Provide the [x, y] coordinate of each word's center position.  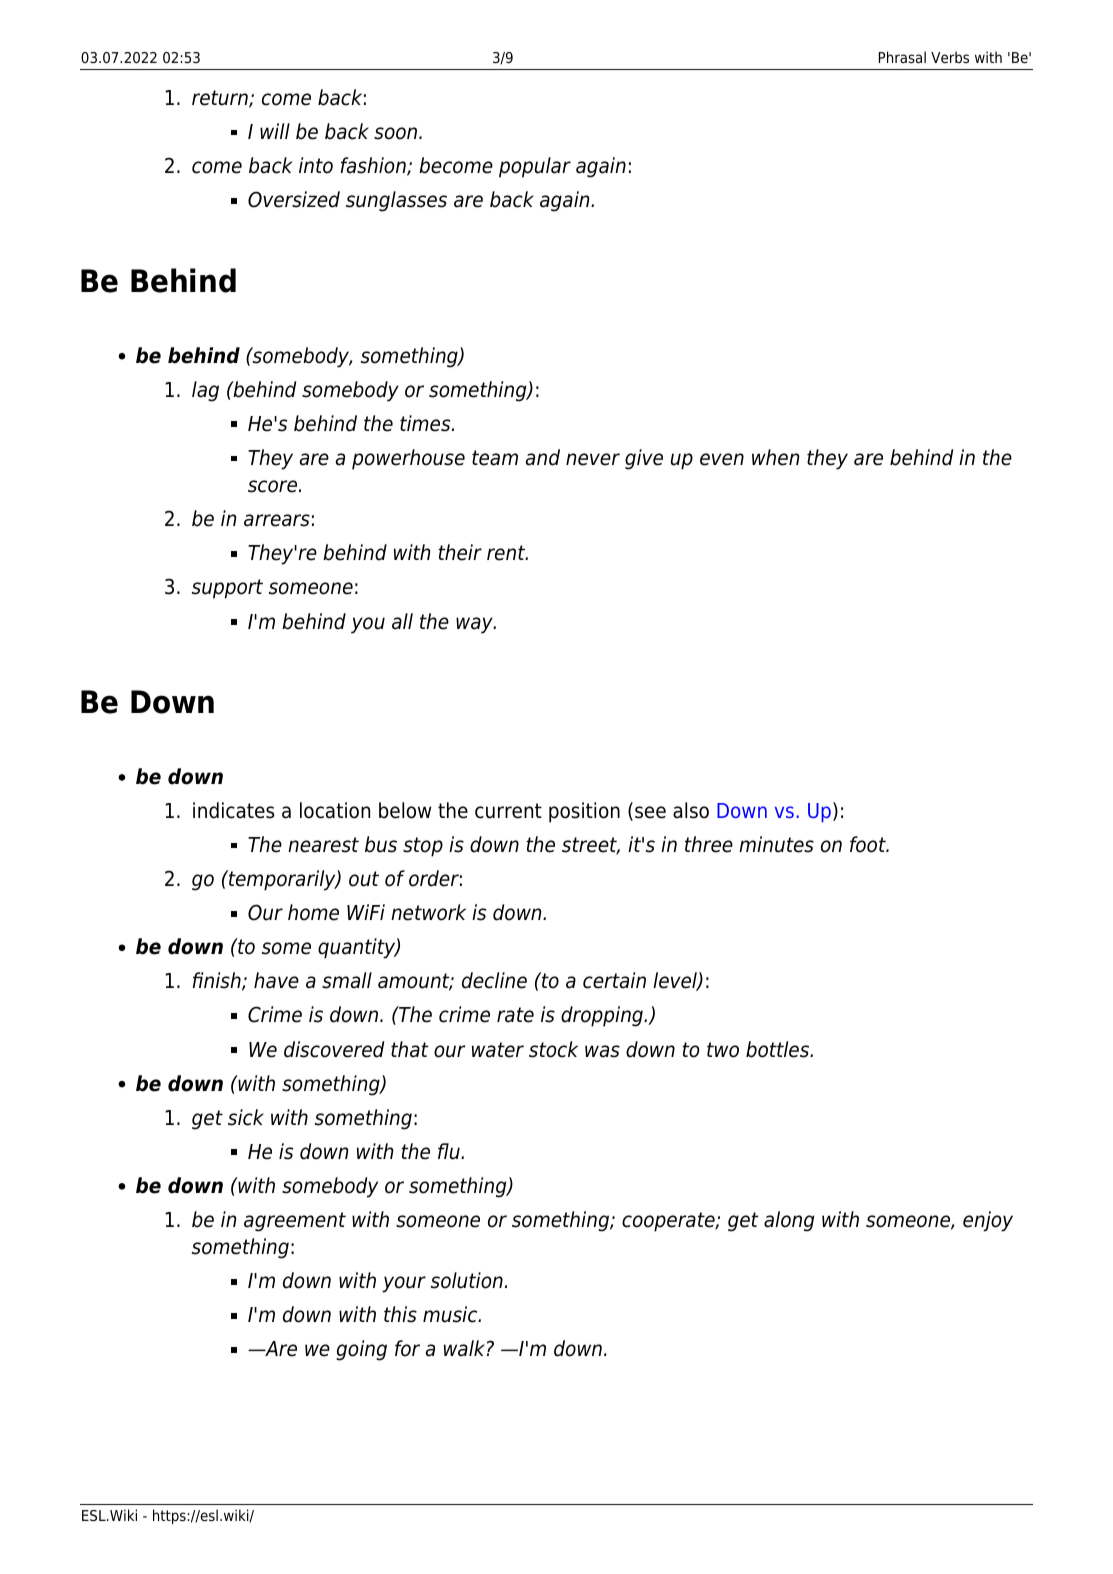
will [275, 131]
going [361, 1350]
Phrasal [902, 57]
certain [614, 980]
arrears [277, 520]
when [775, 457]
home [313, 912]
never [593, 459]
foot [869, 844]
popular [535, 167]
